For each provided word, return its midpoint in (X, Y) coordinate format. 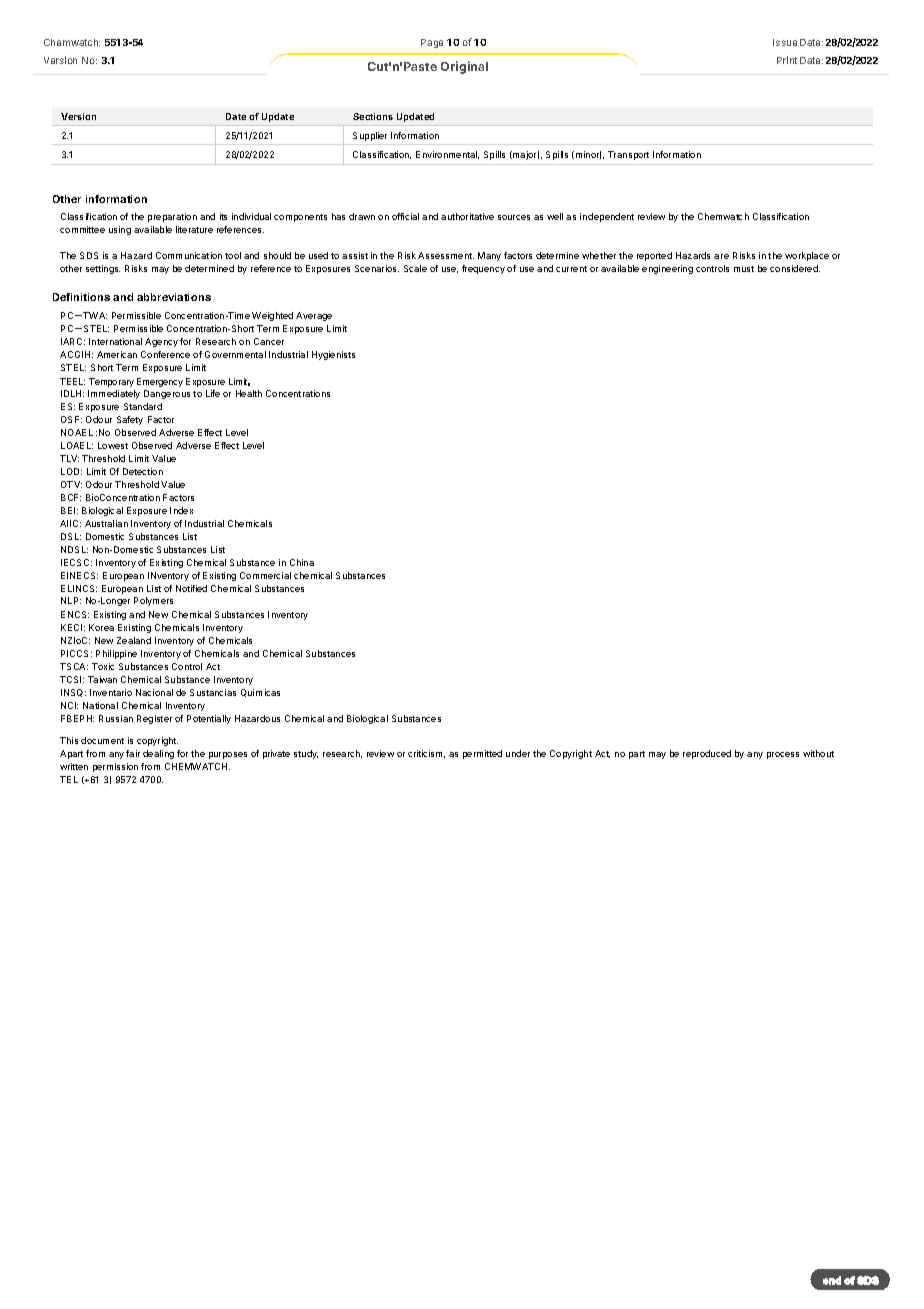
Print (787, 60)
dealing (158, 754)
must (744, 269)
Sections (373, 116)
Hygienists (333, 355)
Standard (143, 406)
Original (464, 67)
